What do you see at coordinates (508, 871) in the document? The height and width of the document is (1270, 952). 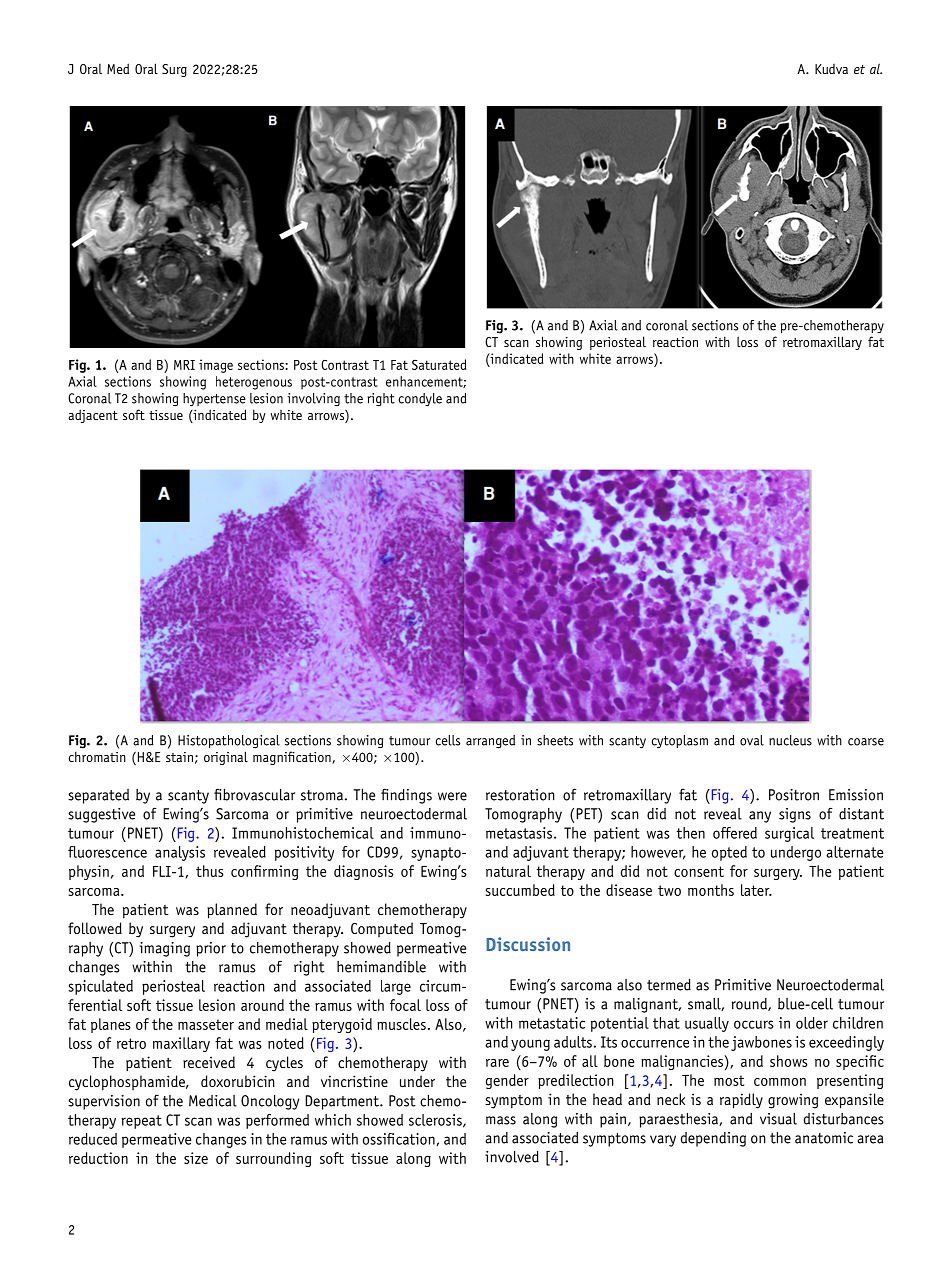 I see `natural` at bounding box center [508, 871].
